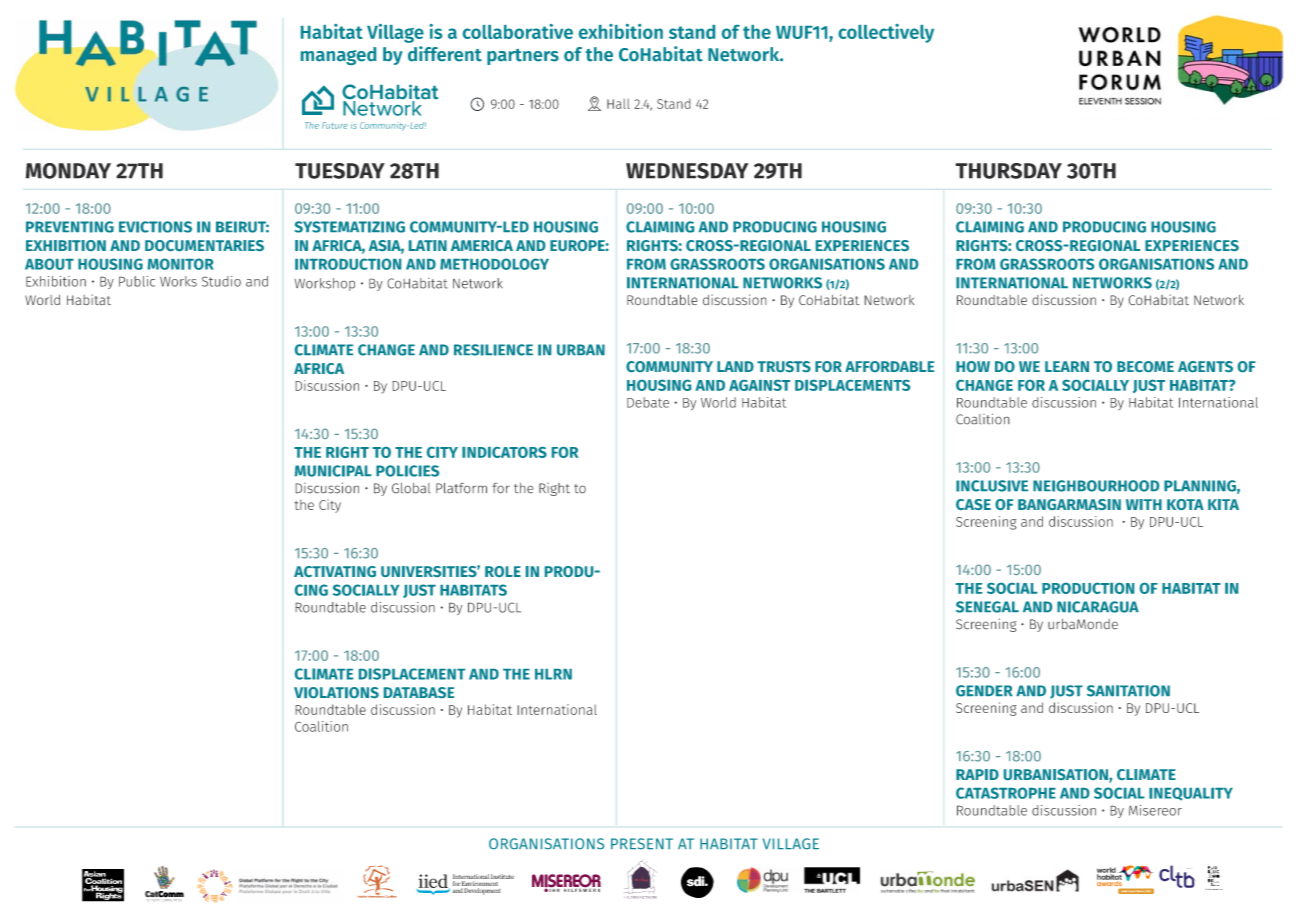  What do you see at coordinates (335, 571) in the image?
I see `ACTIVATING` at bounding box center [335, 571].
